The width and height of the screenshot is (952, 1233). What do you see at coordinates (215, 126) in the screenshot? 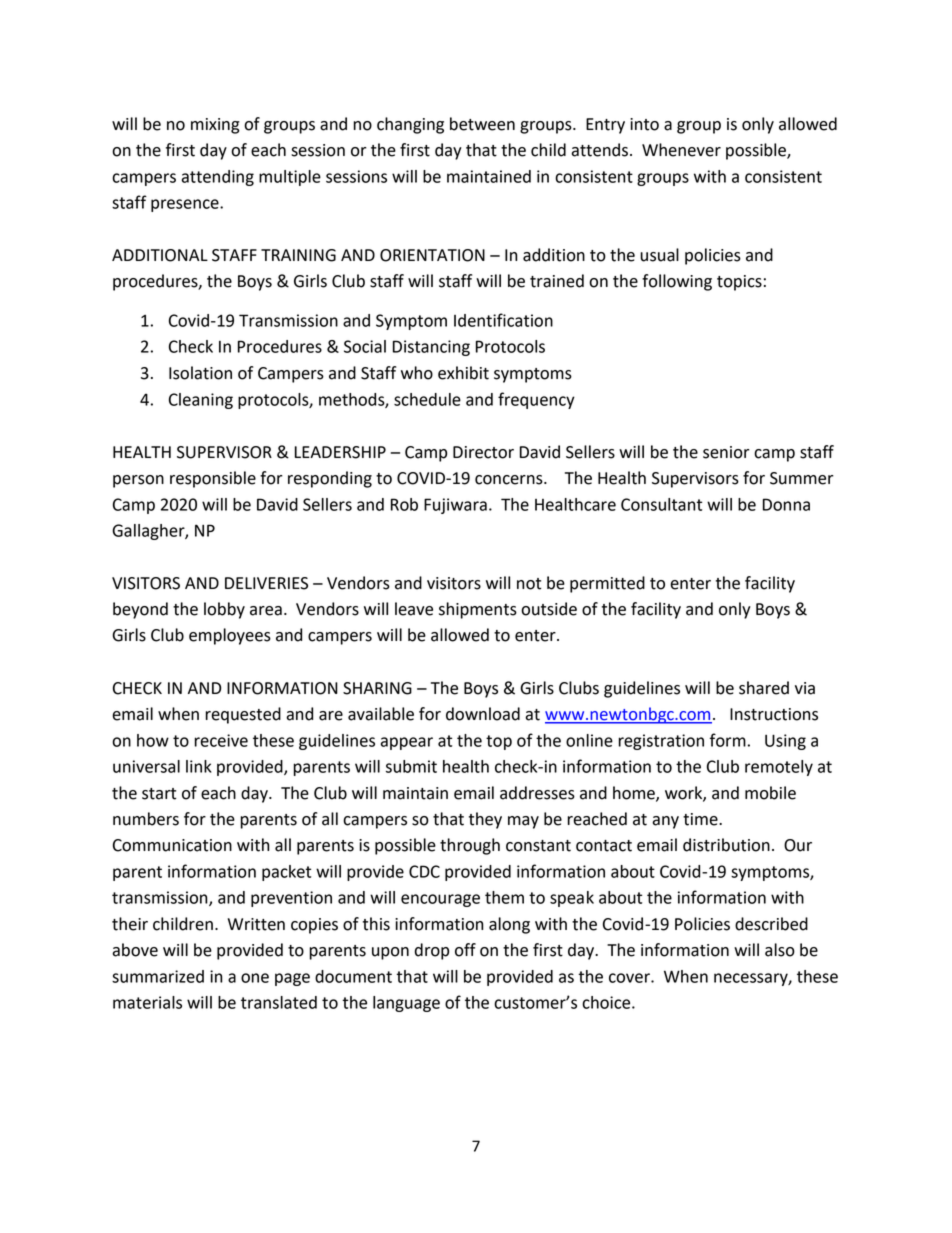
I see `mixing` at bounding box center [215, 126].
